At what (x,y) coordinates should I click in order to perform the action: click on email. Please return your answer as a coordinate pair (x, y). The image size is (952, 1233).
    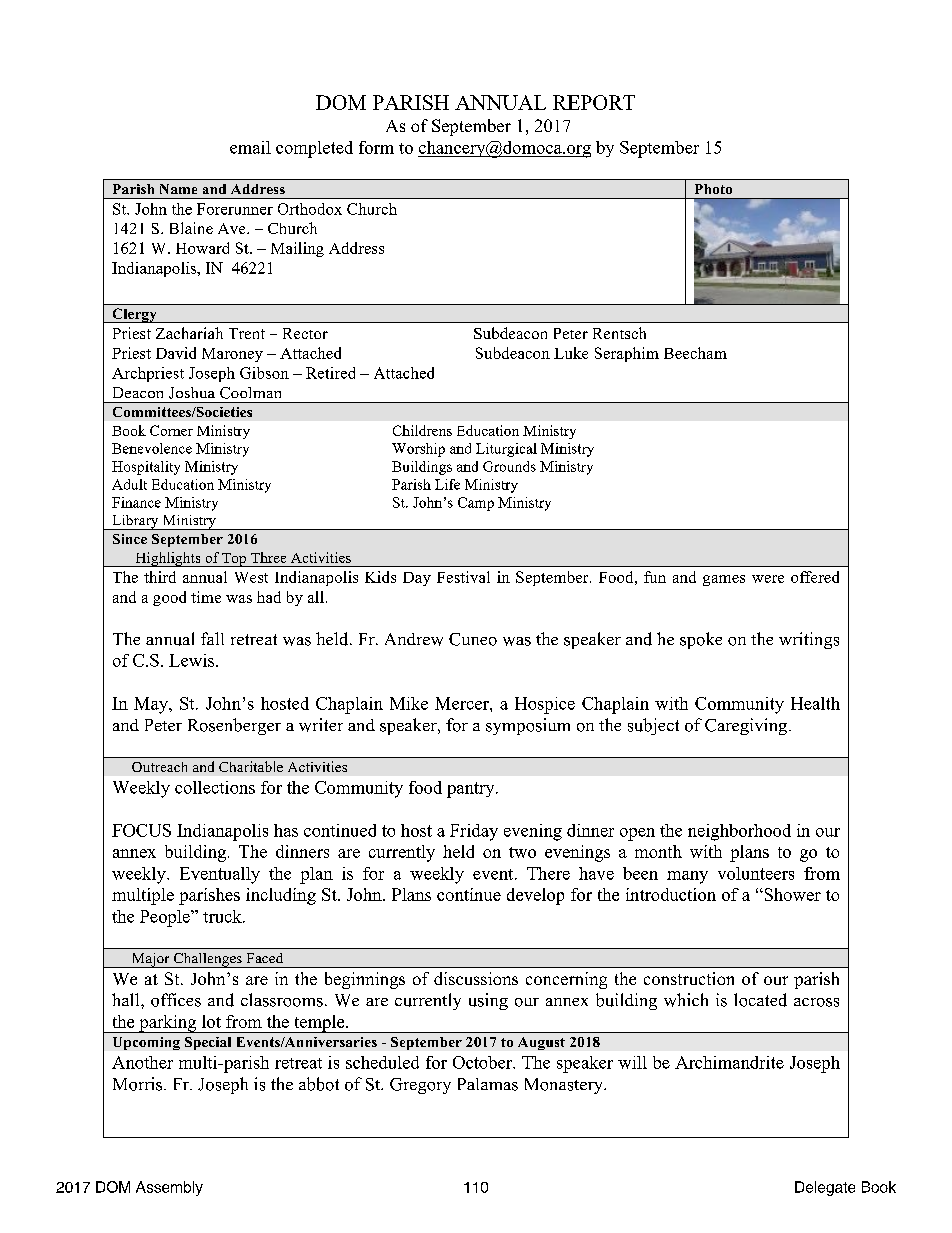
    Looking at the image, I should click on (250, 147).
